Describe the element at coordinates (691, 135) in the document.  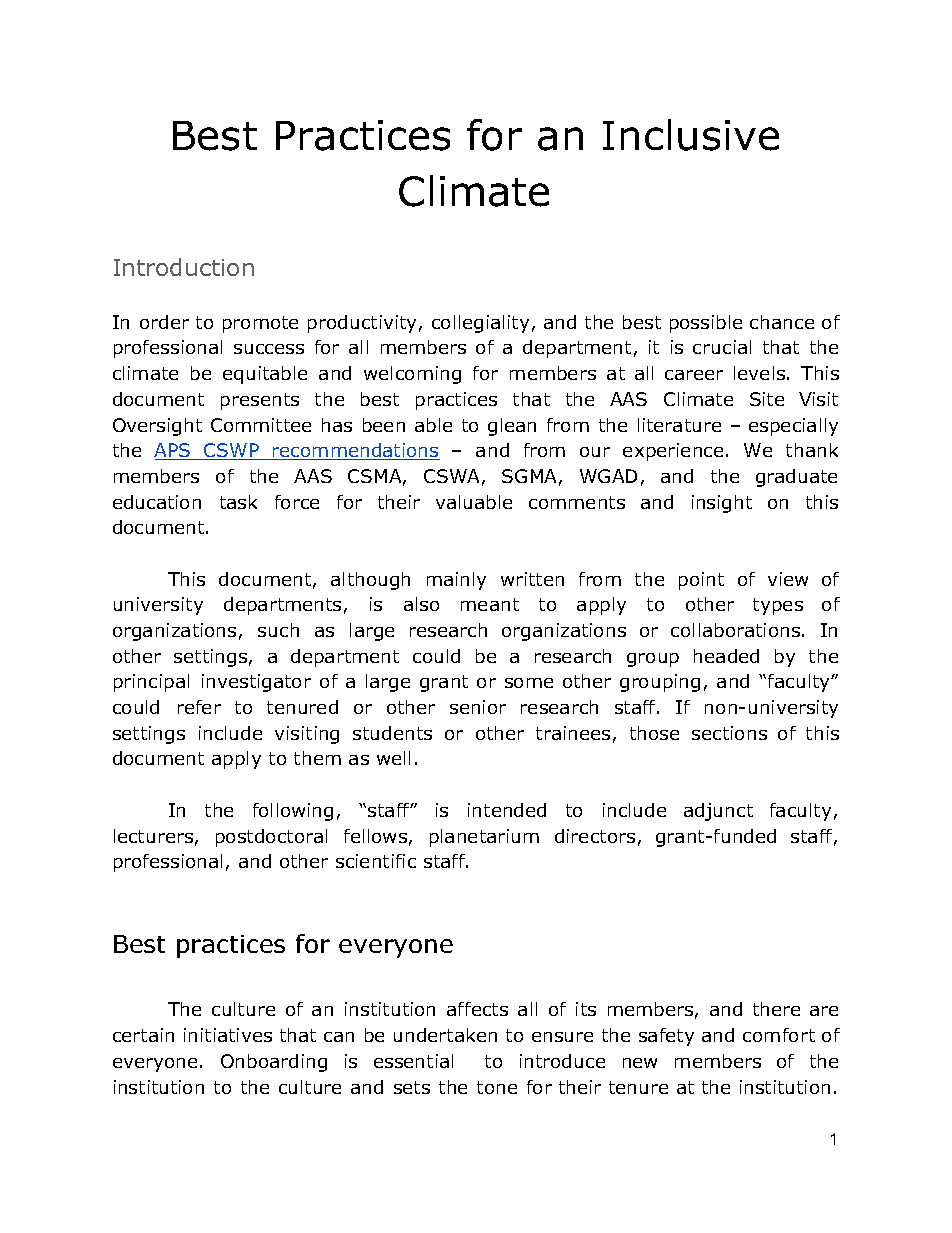
I see `Inclusive` at that location.
